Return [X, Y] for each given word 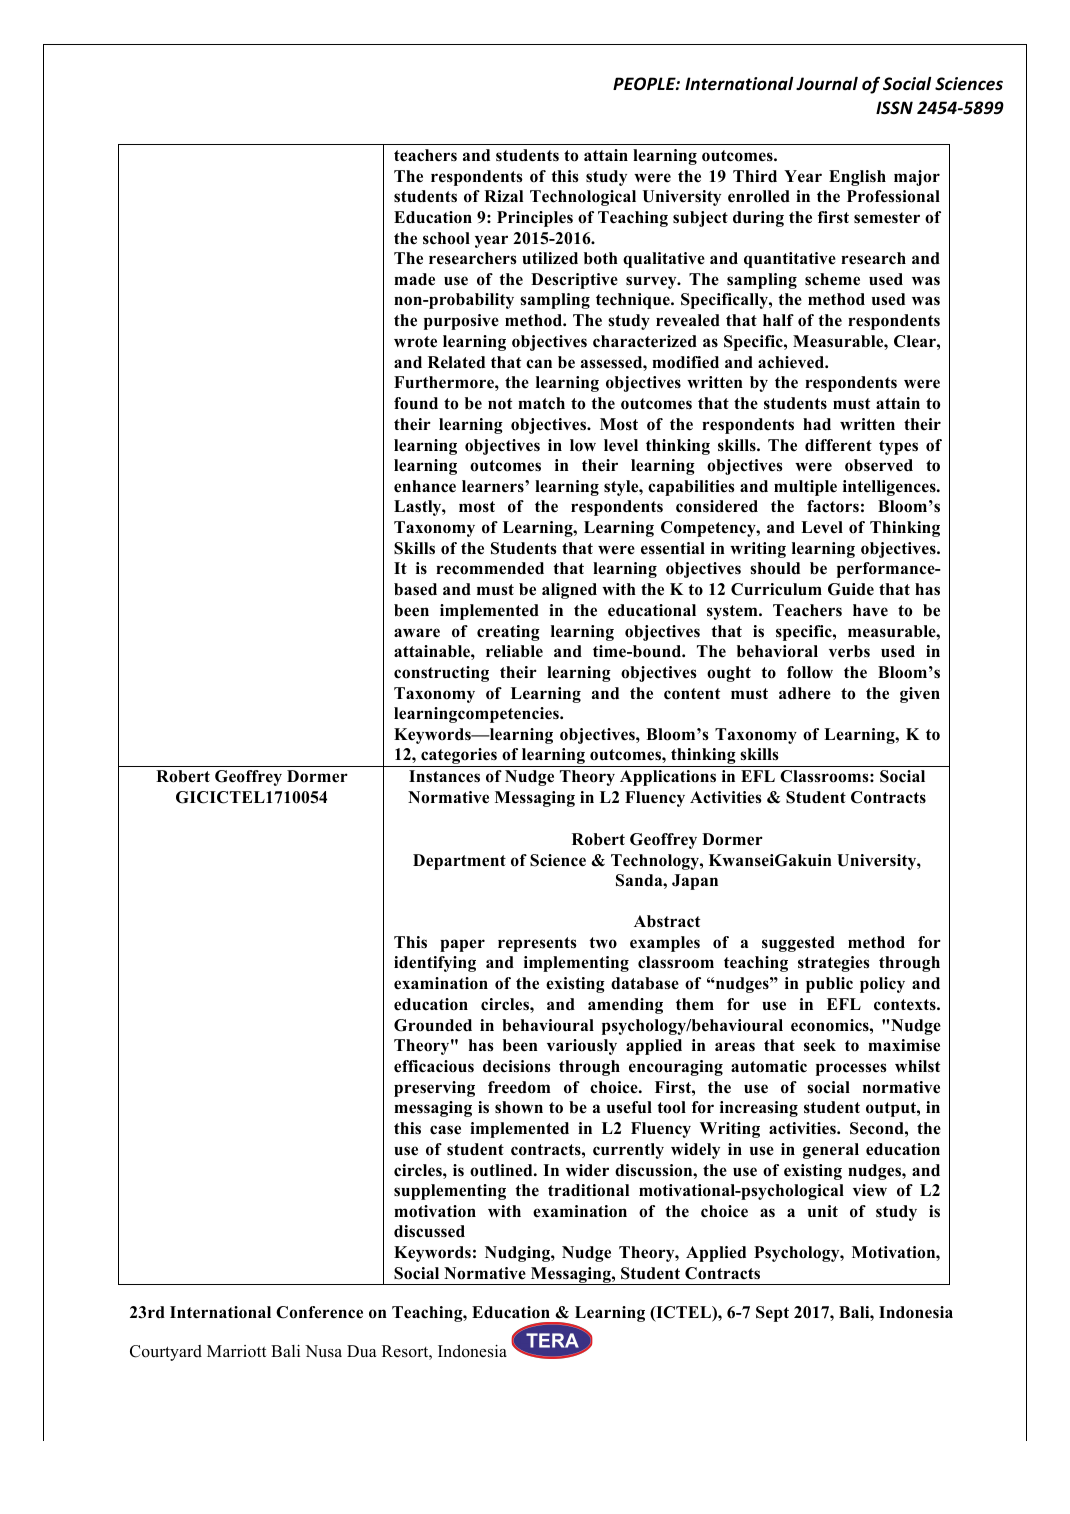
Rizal [503, 196]
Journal [827, 84]
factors [833, 506]
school [446, 238]
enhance [425, 486]
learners [494, 486]
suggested [798, 944]
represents [537, 944]
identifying [435, 964]
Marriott [236, 1351]
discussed [429, 1231]
